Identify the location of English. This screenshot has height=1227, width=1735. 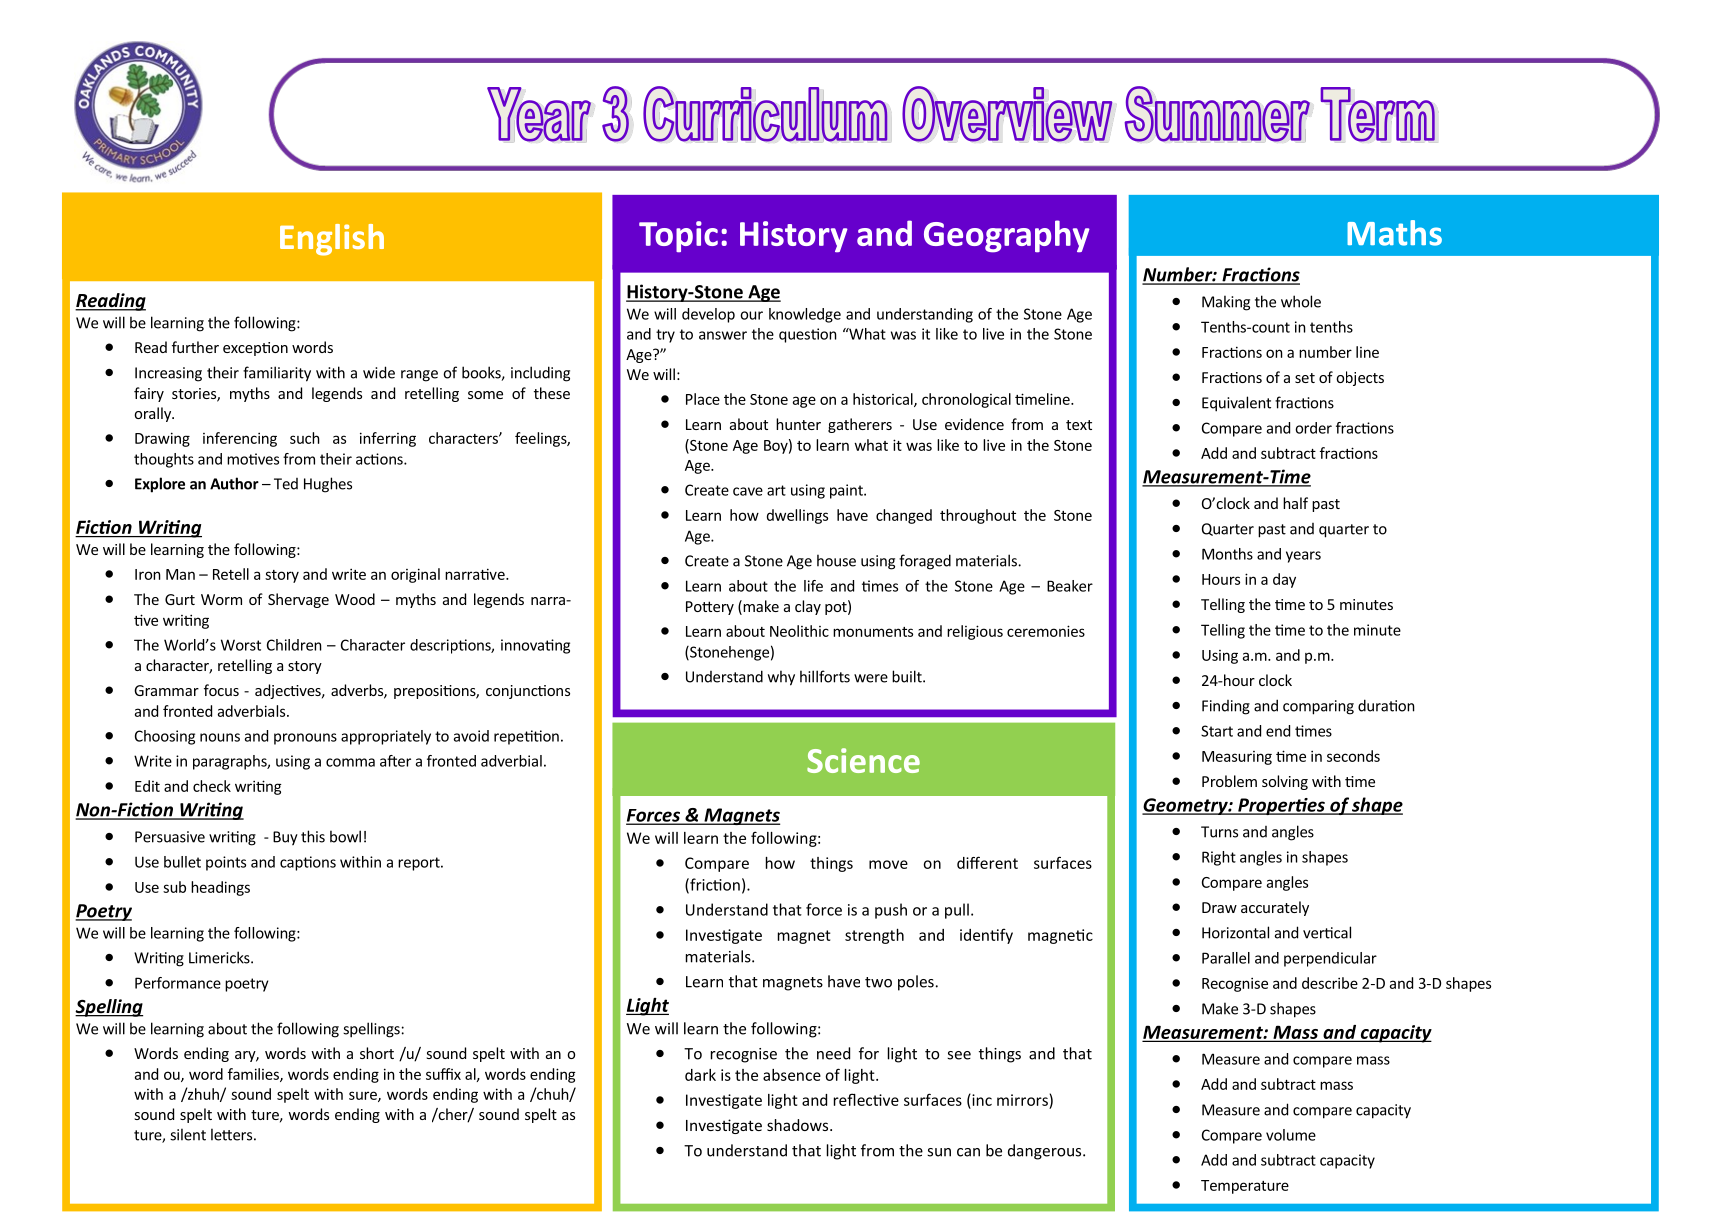
(332, 240).
